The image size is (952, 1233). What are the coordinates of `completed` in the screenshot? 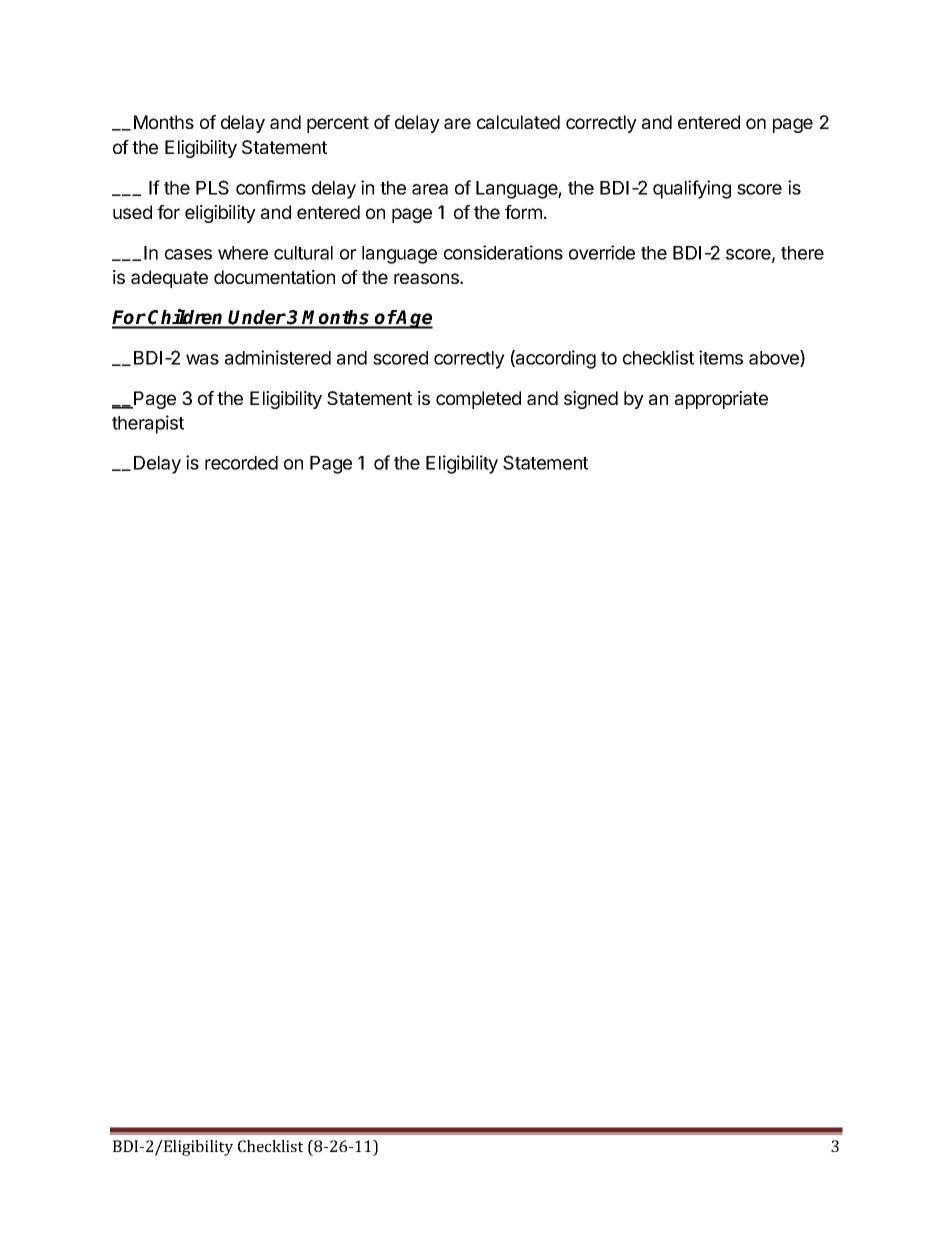 It's located at (478, 400).
